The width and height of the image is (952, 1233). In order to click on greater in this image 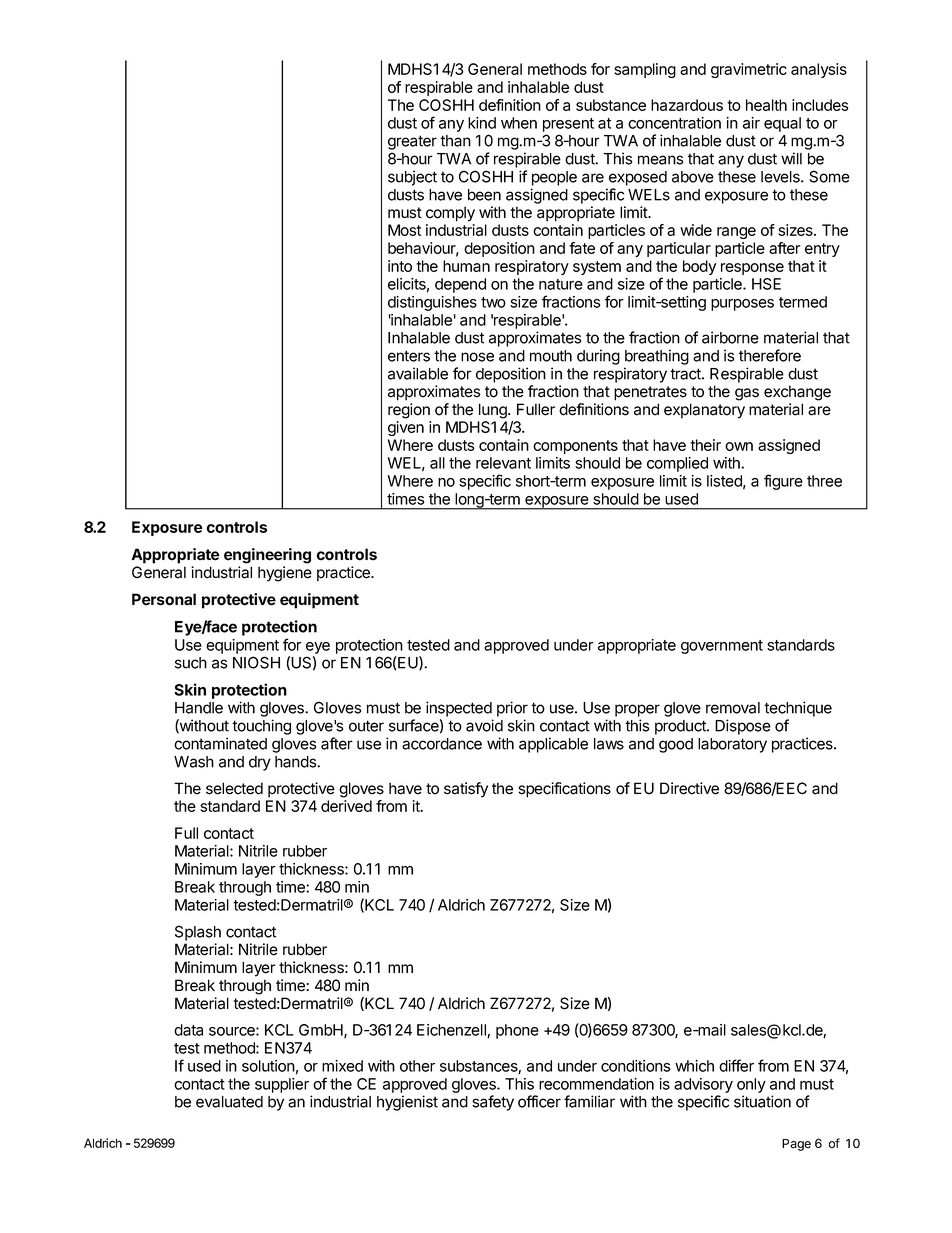, I will do `click(412, 142)`.
